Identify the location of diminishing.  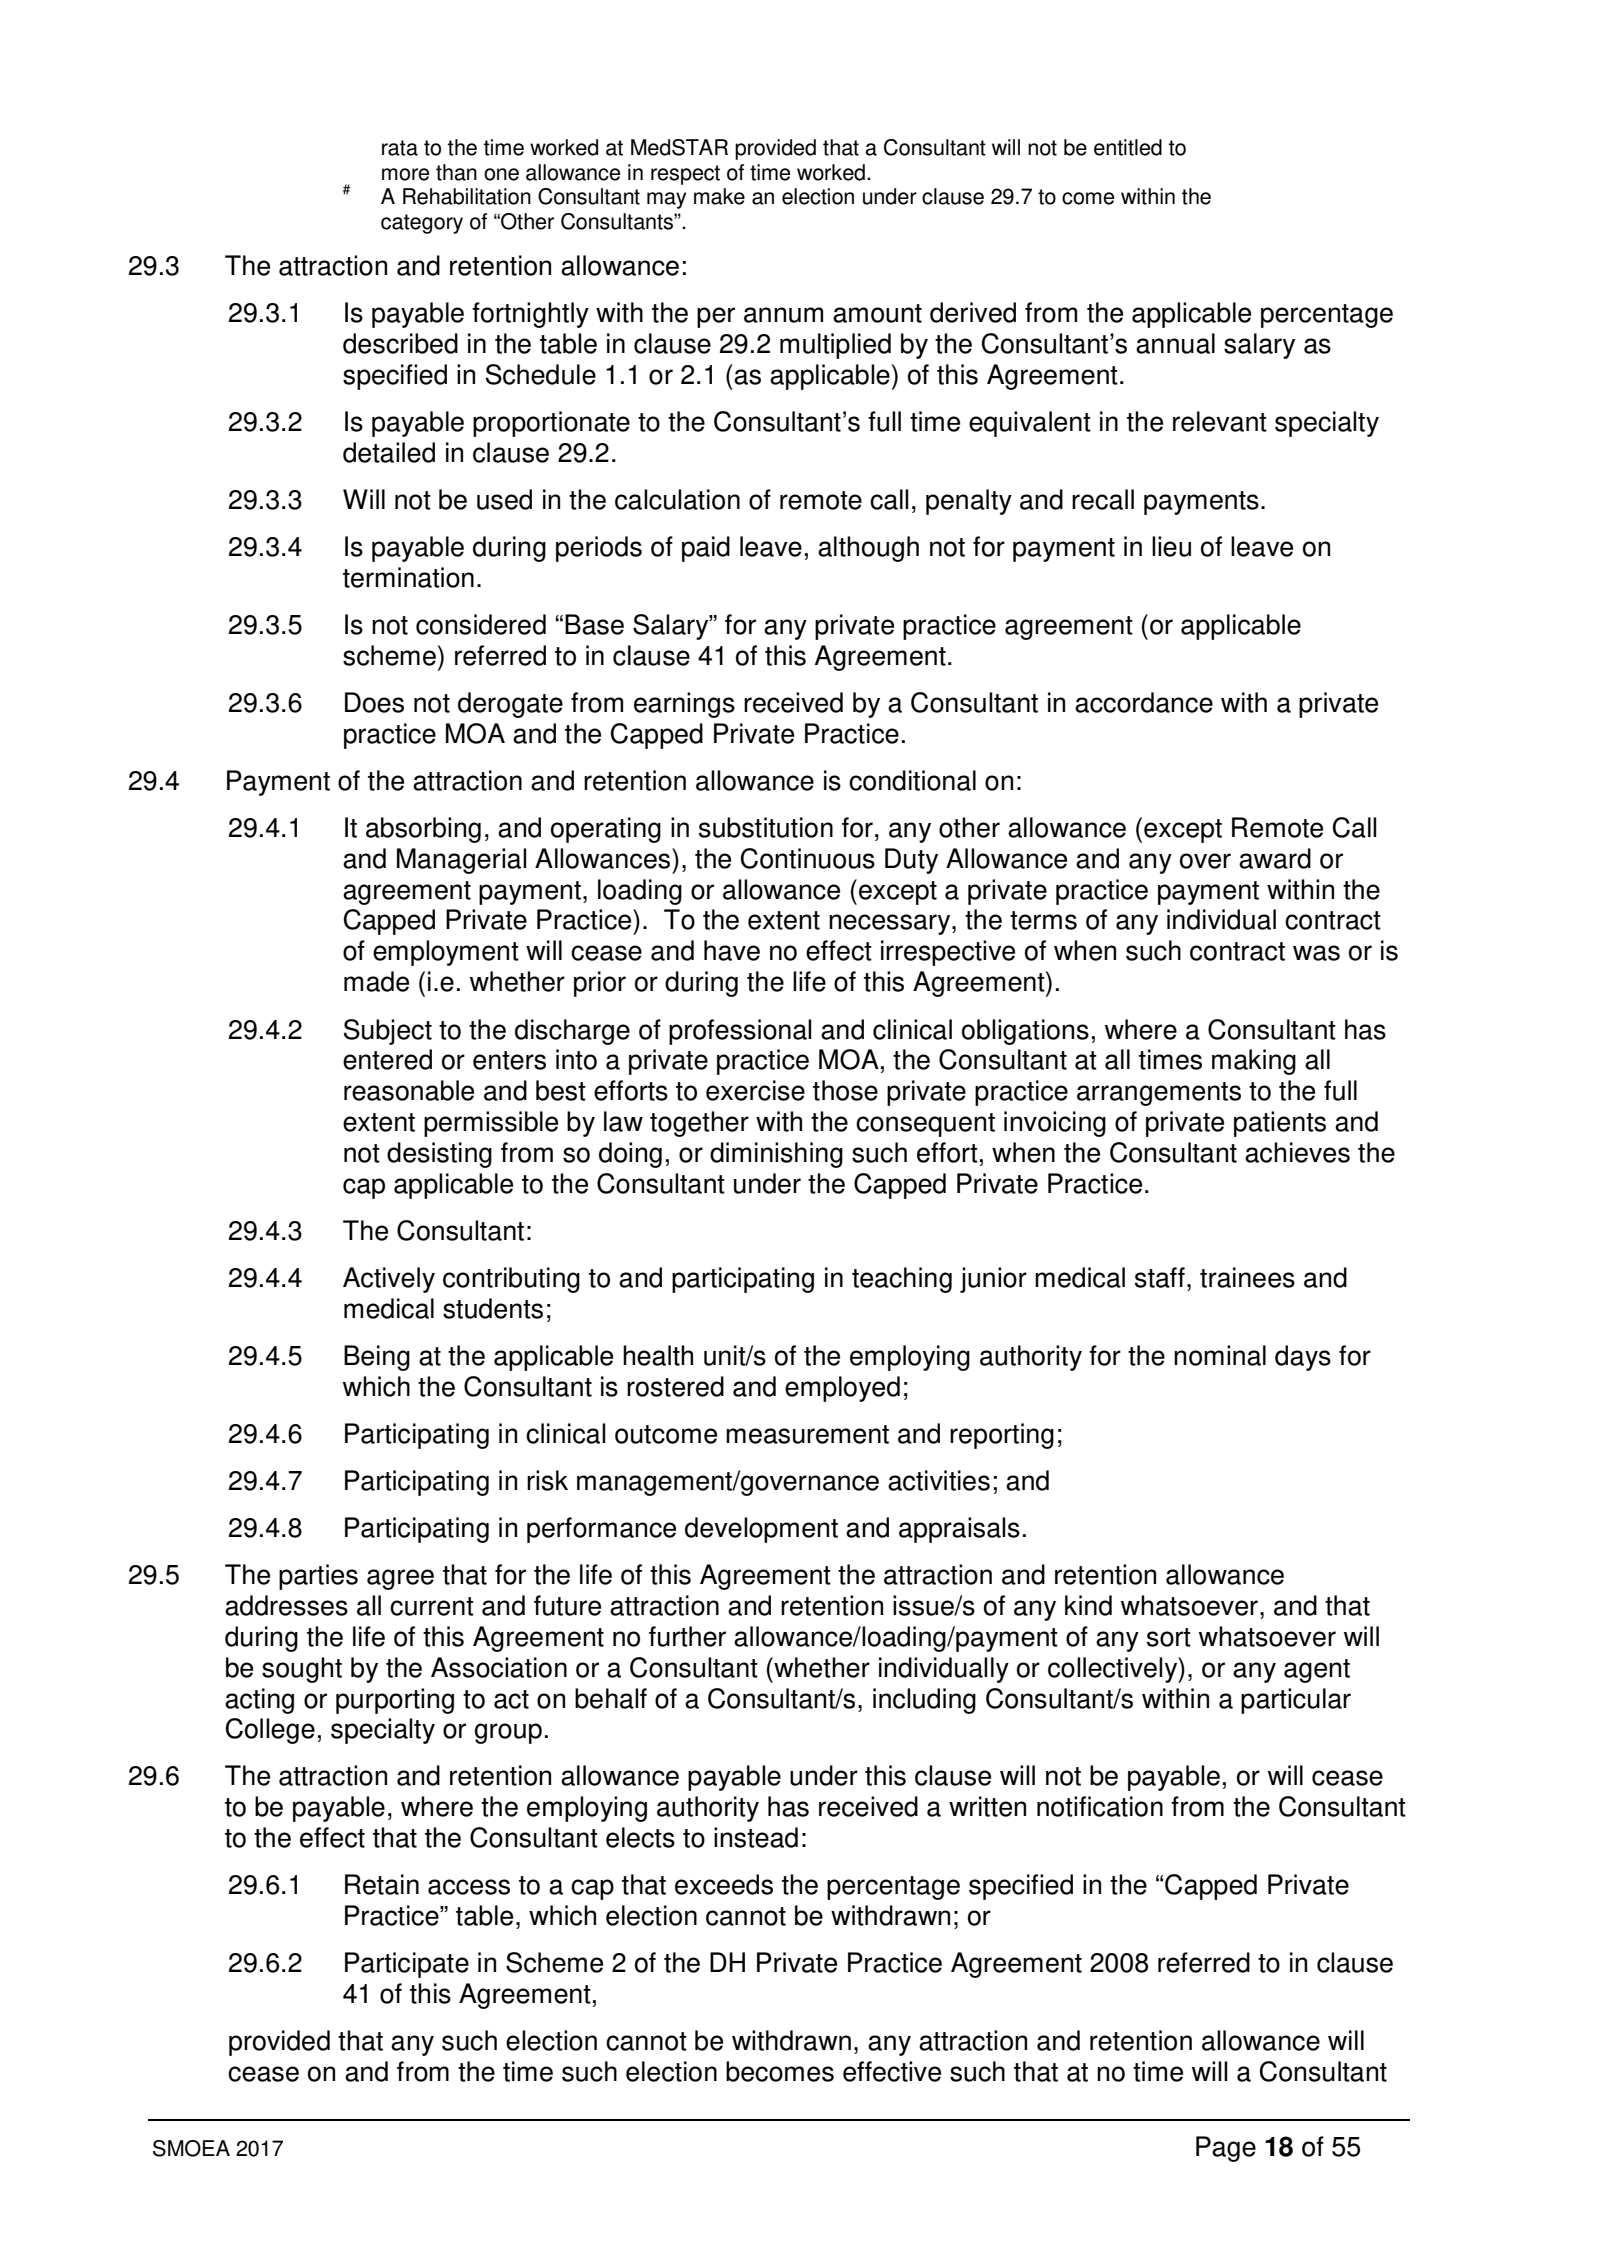
(776, 1155).
